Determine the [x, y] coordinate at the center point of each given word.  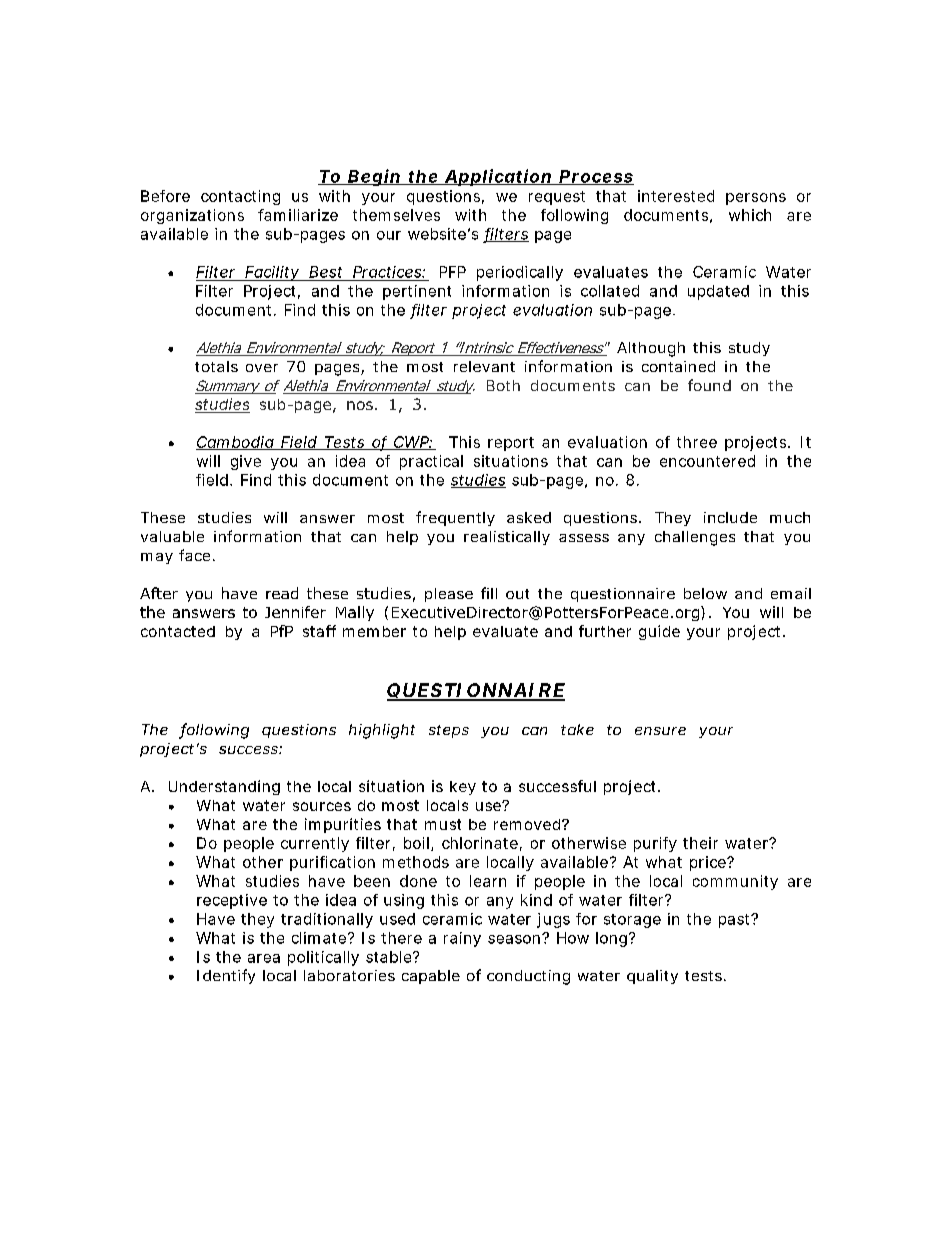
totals [216, 366]
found [709, 385]
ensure [660, 731]
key [463, 788]
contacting [240, 197]
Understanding [224, 787]
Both [503, 385]
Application [498, 177]
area [264, 958]
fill [489, 593]
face [194, 555]
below [705, 593]
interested [676, 196]
